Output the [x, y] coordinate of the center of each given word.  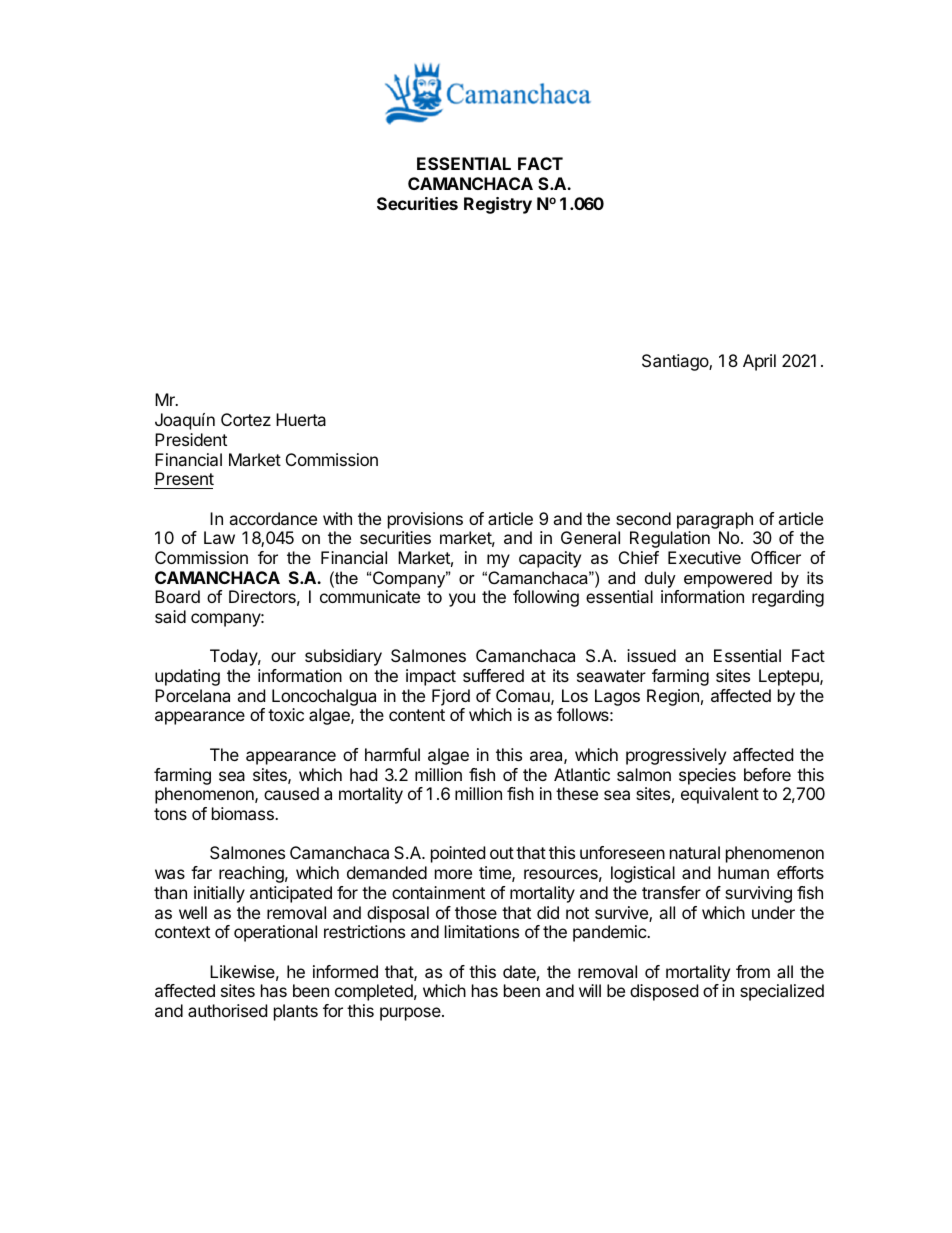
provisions [425, 520]
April [759, 362]
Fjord [451, 697]
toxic [286, 714]
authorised [227, 1010]
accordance [273, 518]
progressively [676, 756]
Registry [498, 205]
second [643, 518]
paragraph [715, 520]
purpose [411, 1014]
